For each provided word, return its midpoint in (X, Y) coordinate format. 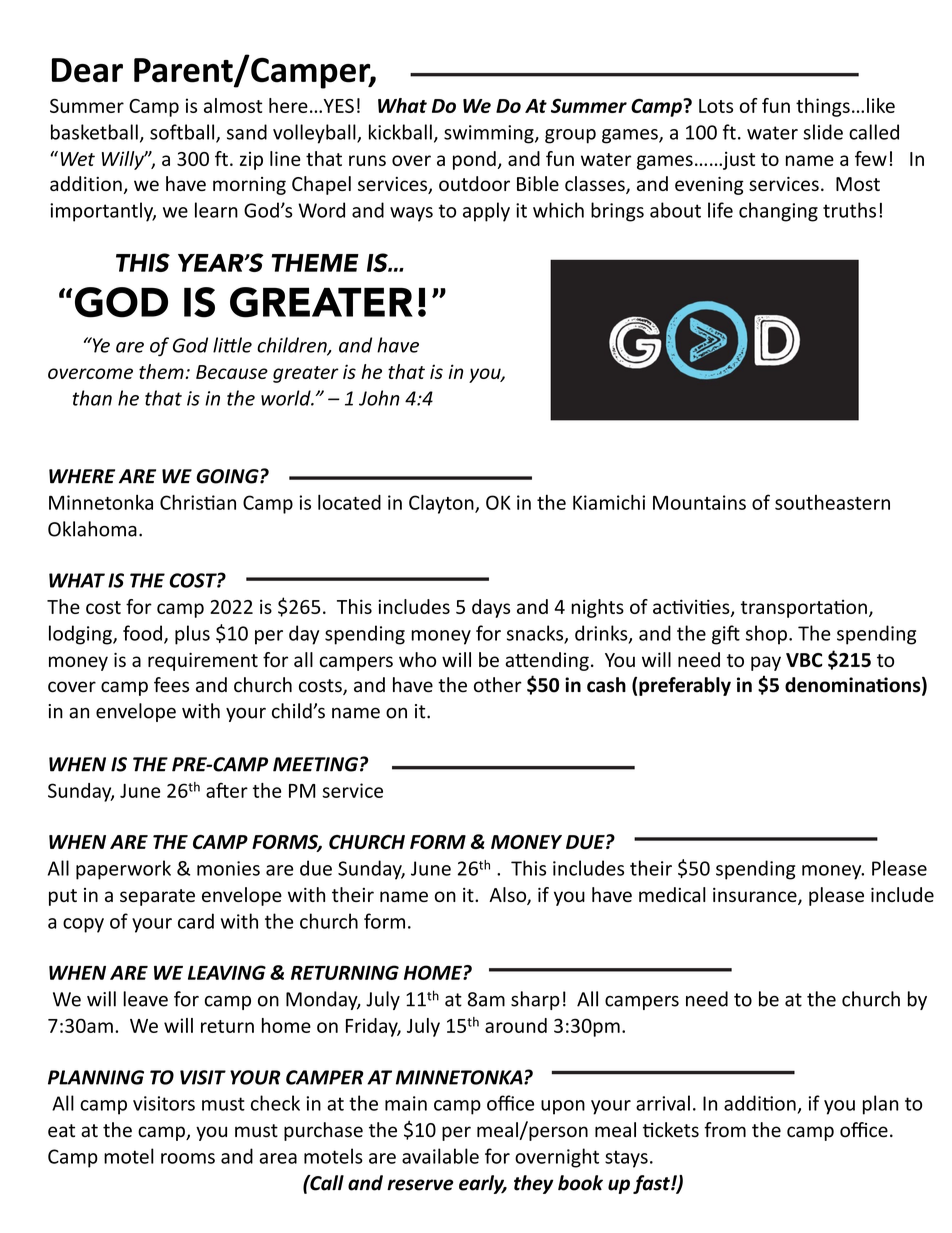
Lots (716, 106)
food (142, 633)
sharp (535, 1000)
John (379, 398)
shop (766, 635)
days (491, 608)
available (440, 1156)
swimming (490, 134)
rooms (188, 1158)
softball (183, 133)
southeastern (832, 502)
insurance (756, 896)
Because (232, 372)
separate (157, 897)
